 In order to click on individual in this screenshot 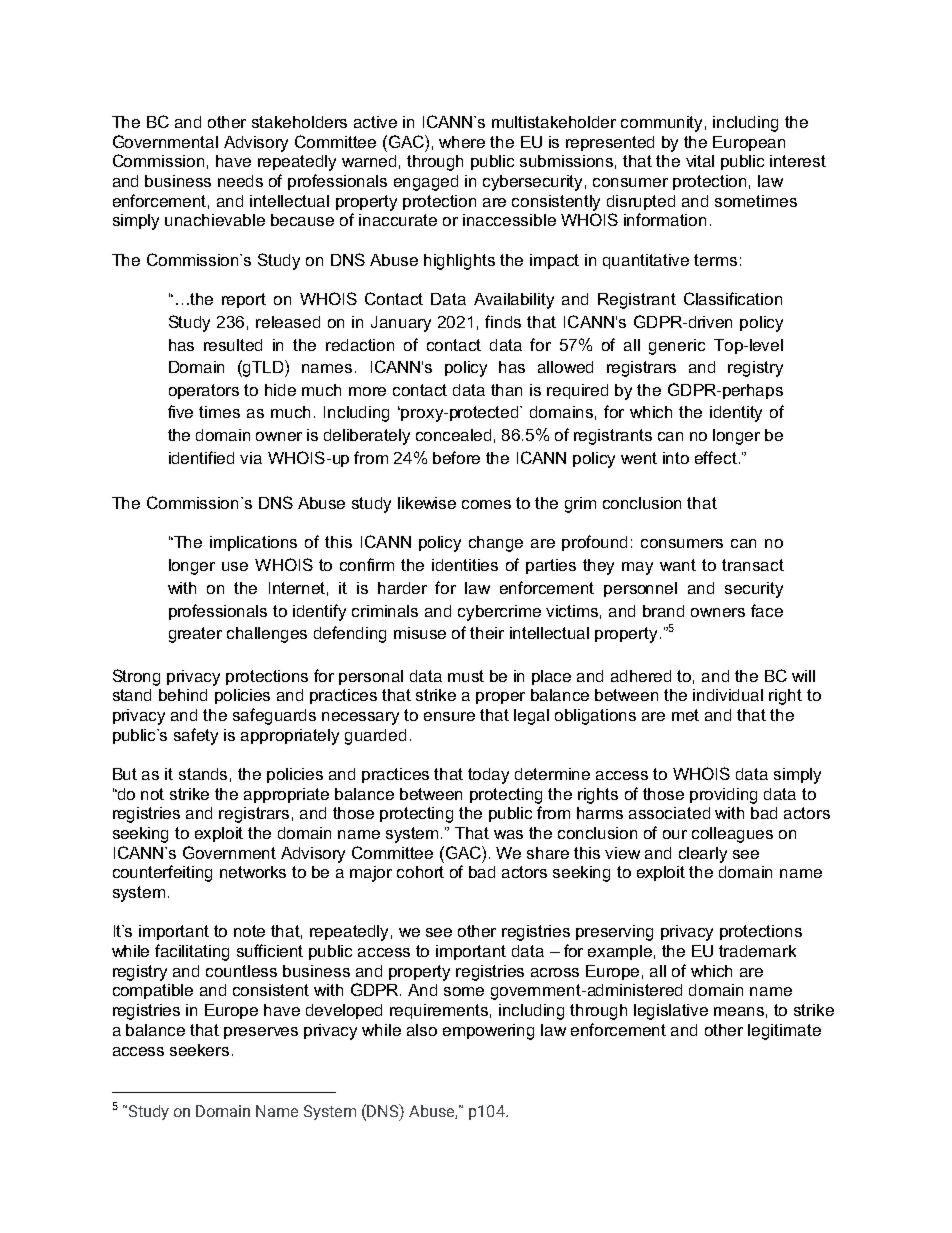, I will do `click(728, 695)`.
